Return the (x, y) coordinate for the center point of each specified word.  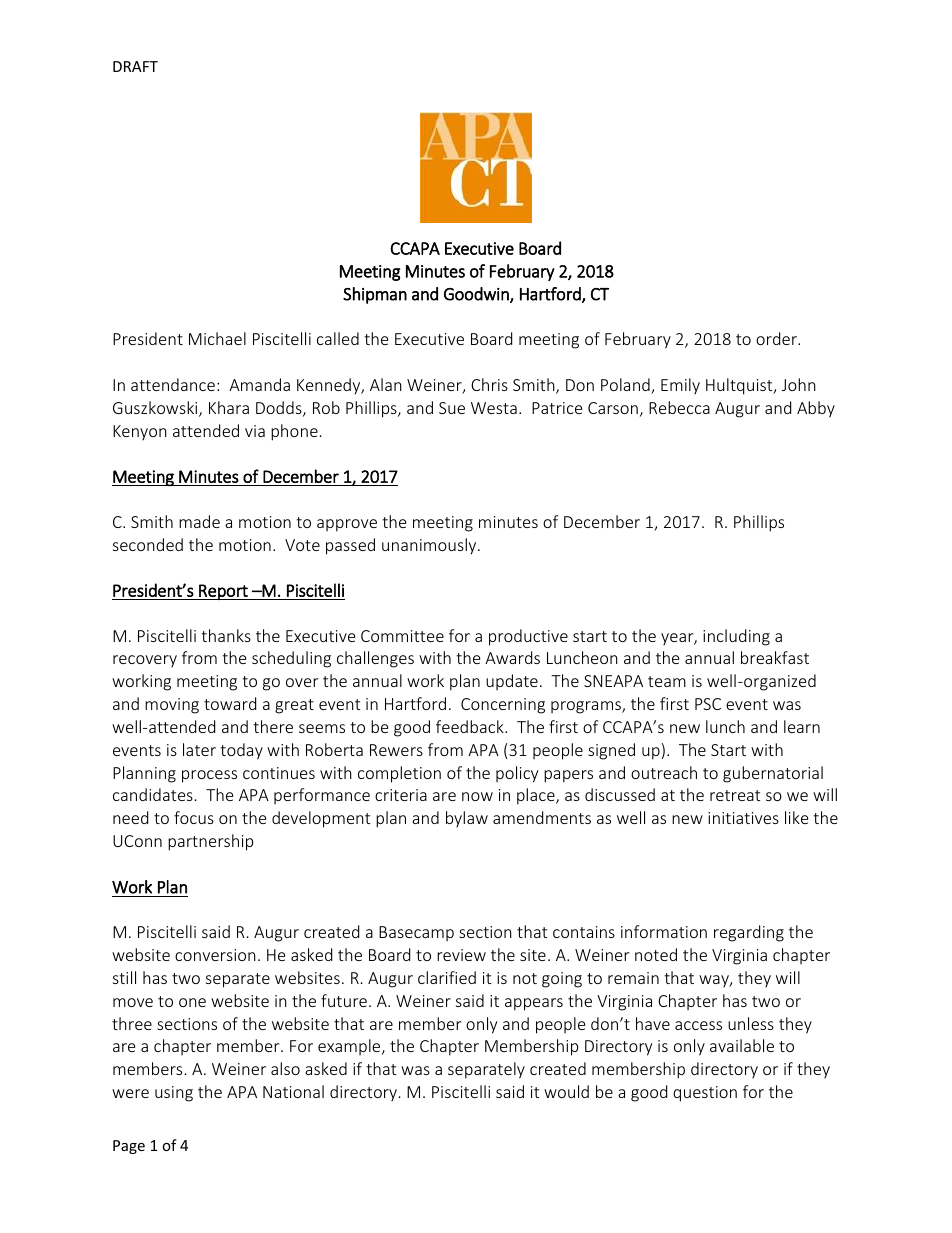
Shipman (375, 295)
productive (528, 637)
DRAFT (135, 66)
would (566, 1091)
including (736, 637)
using (174, 1094)
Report (223, 592)
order (777, 338)
